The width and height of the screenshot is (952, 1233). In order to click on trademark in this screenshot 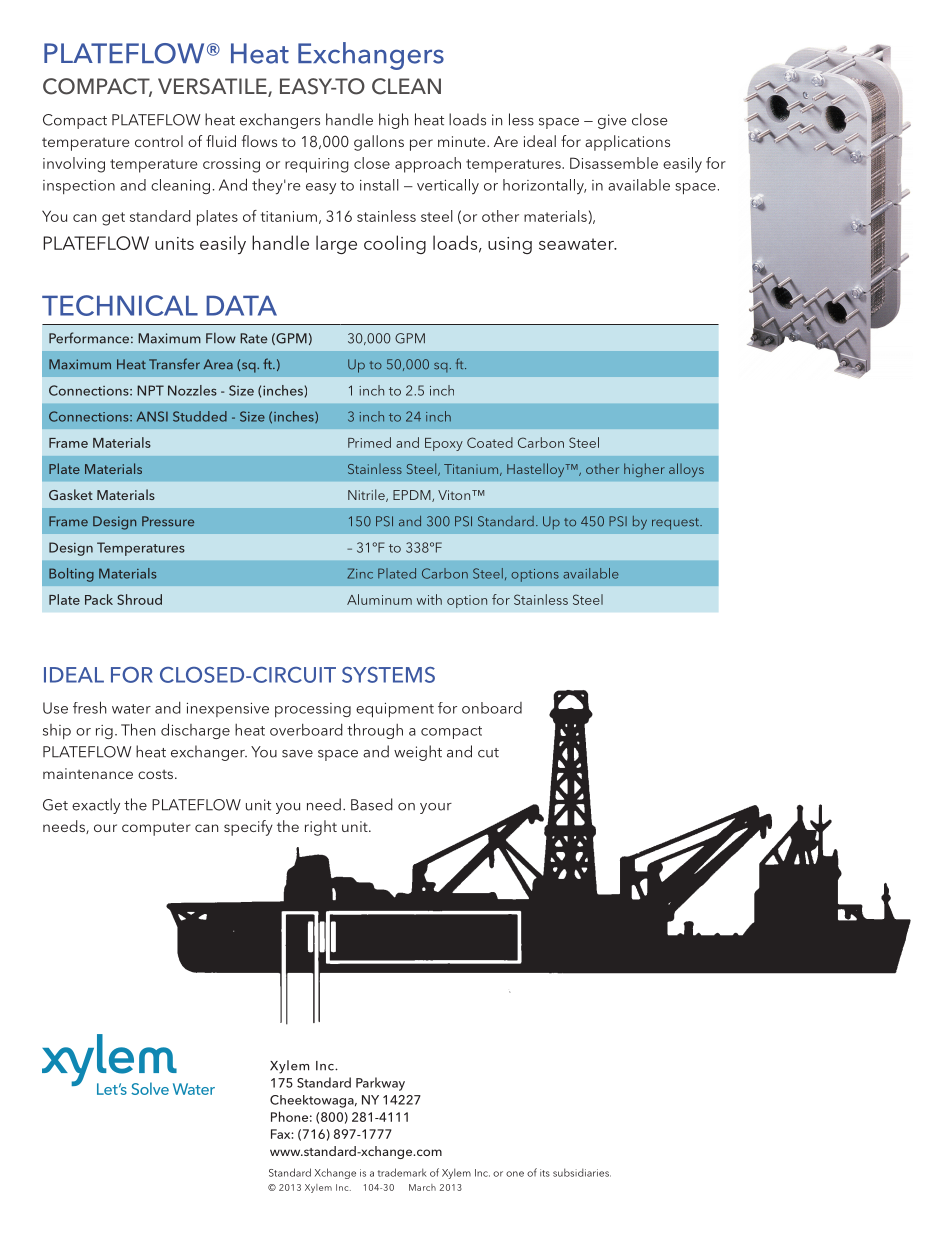, I will do `click(402, 1172)`.
